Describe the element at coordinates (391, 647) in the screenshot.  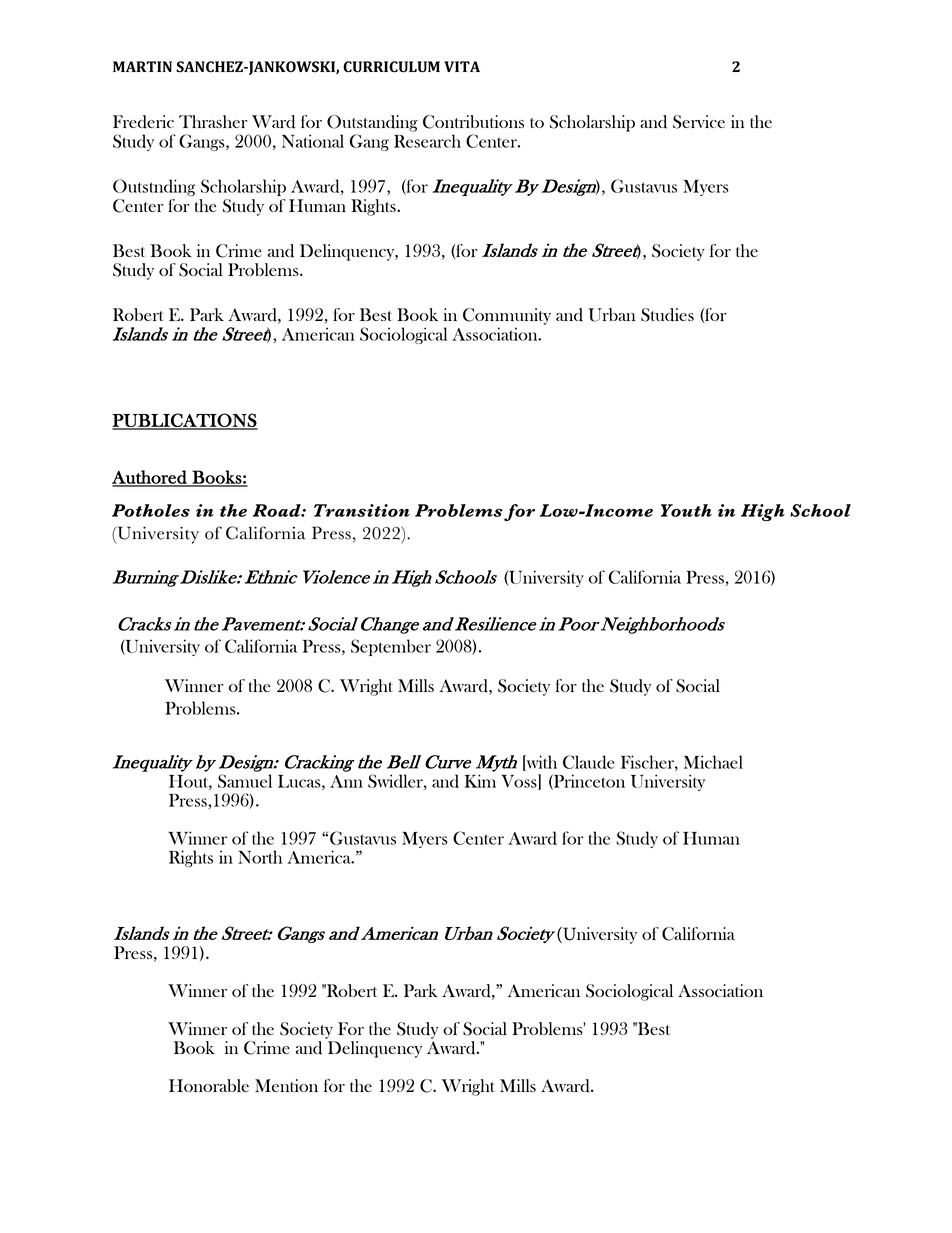
I see `September` at that location.
